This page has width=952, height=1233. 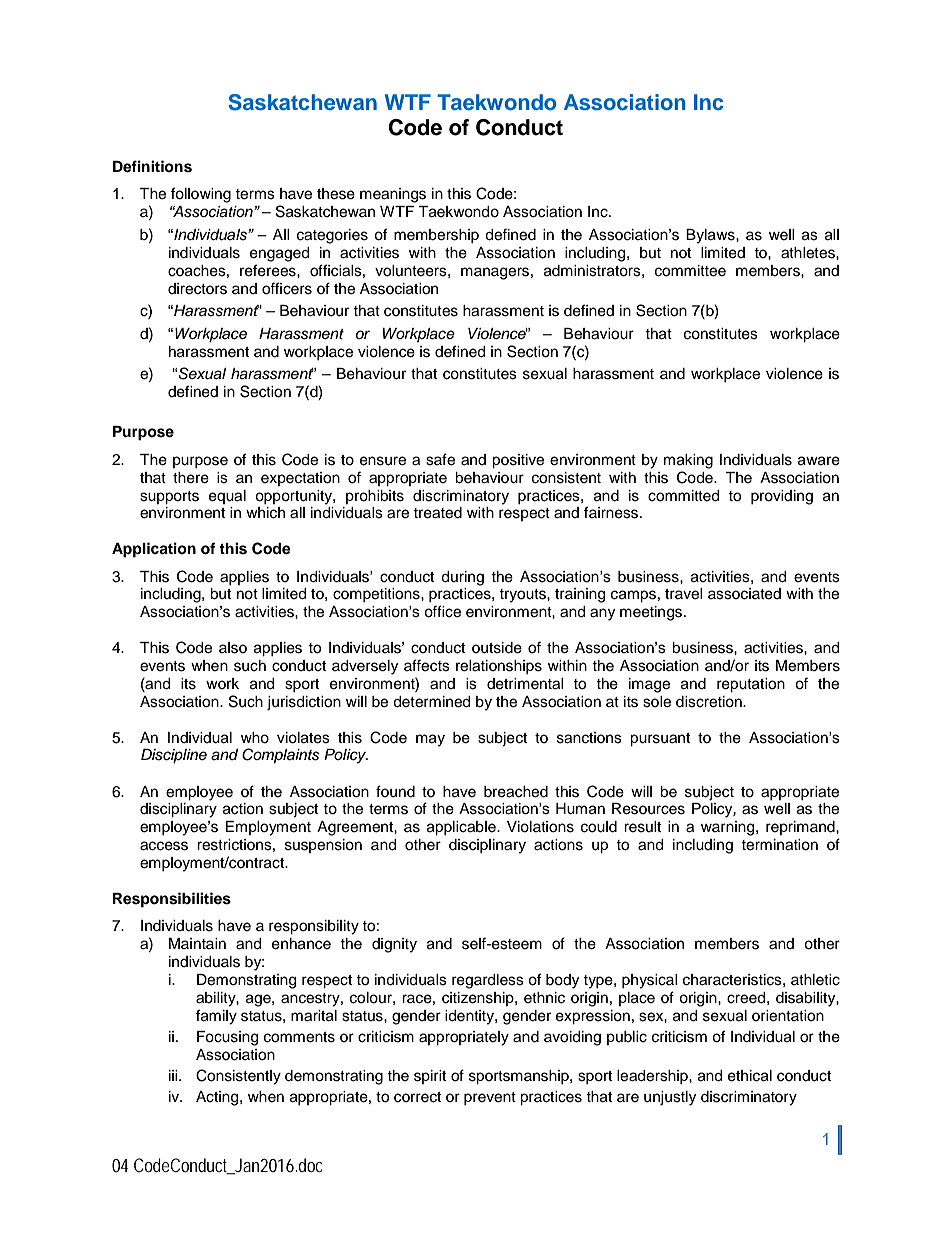 What do you see at coordinates (711, 236) in the page?
I see `Bylaws` at bounding box center [711, 236].
